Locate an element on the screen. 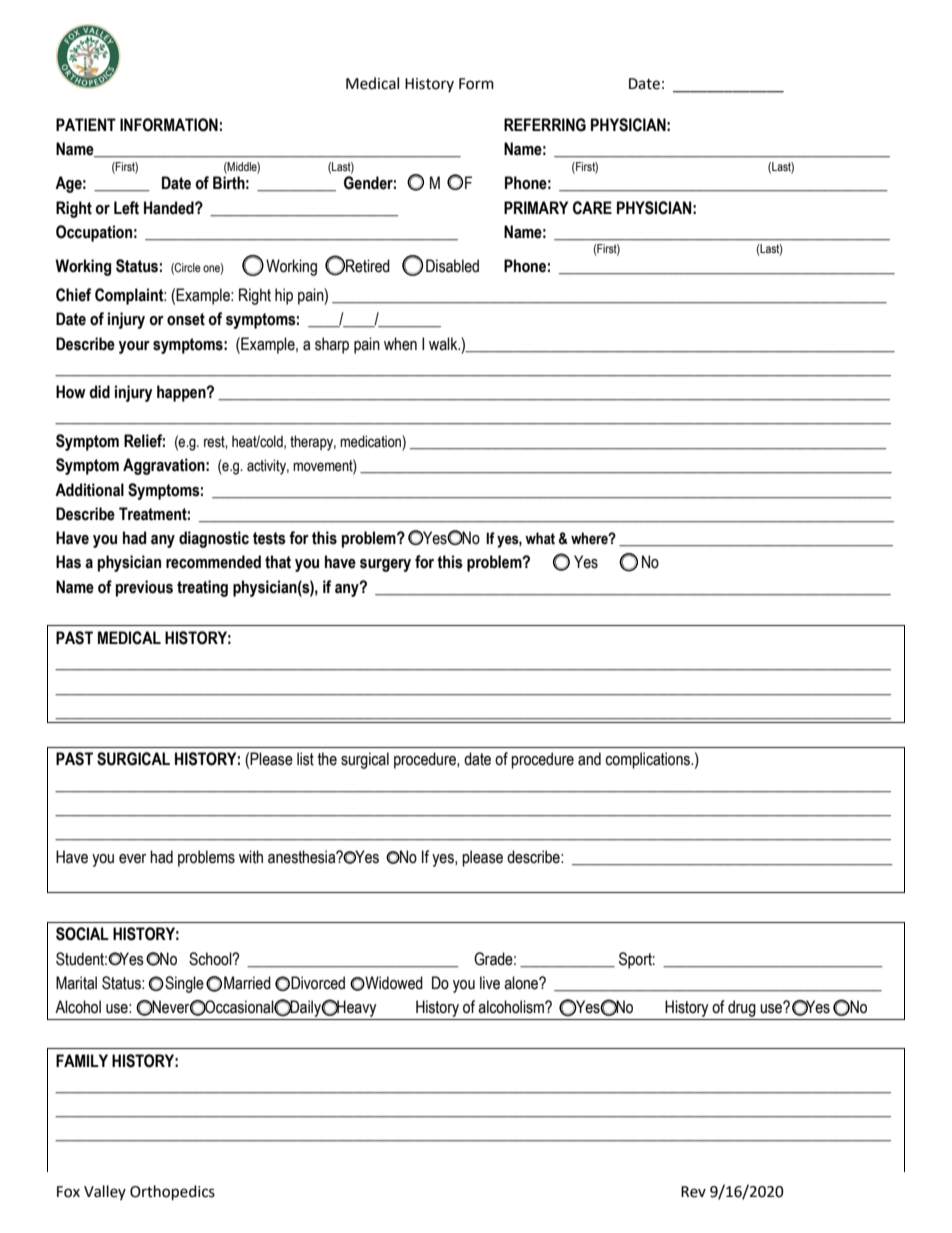  Left is located at coordinates (126, 208).
